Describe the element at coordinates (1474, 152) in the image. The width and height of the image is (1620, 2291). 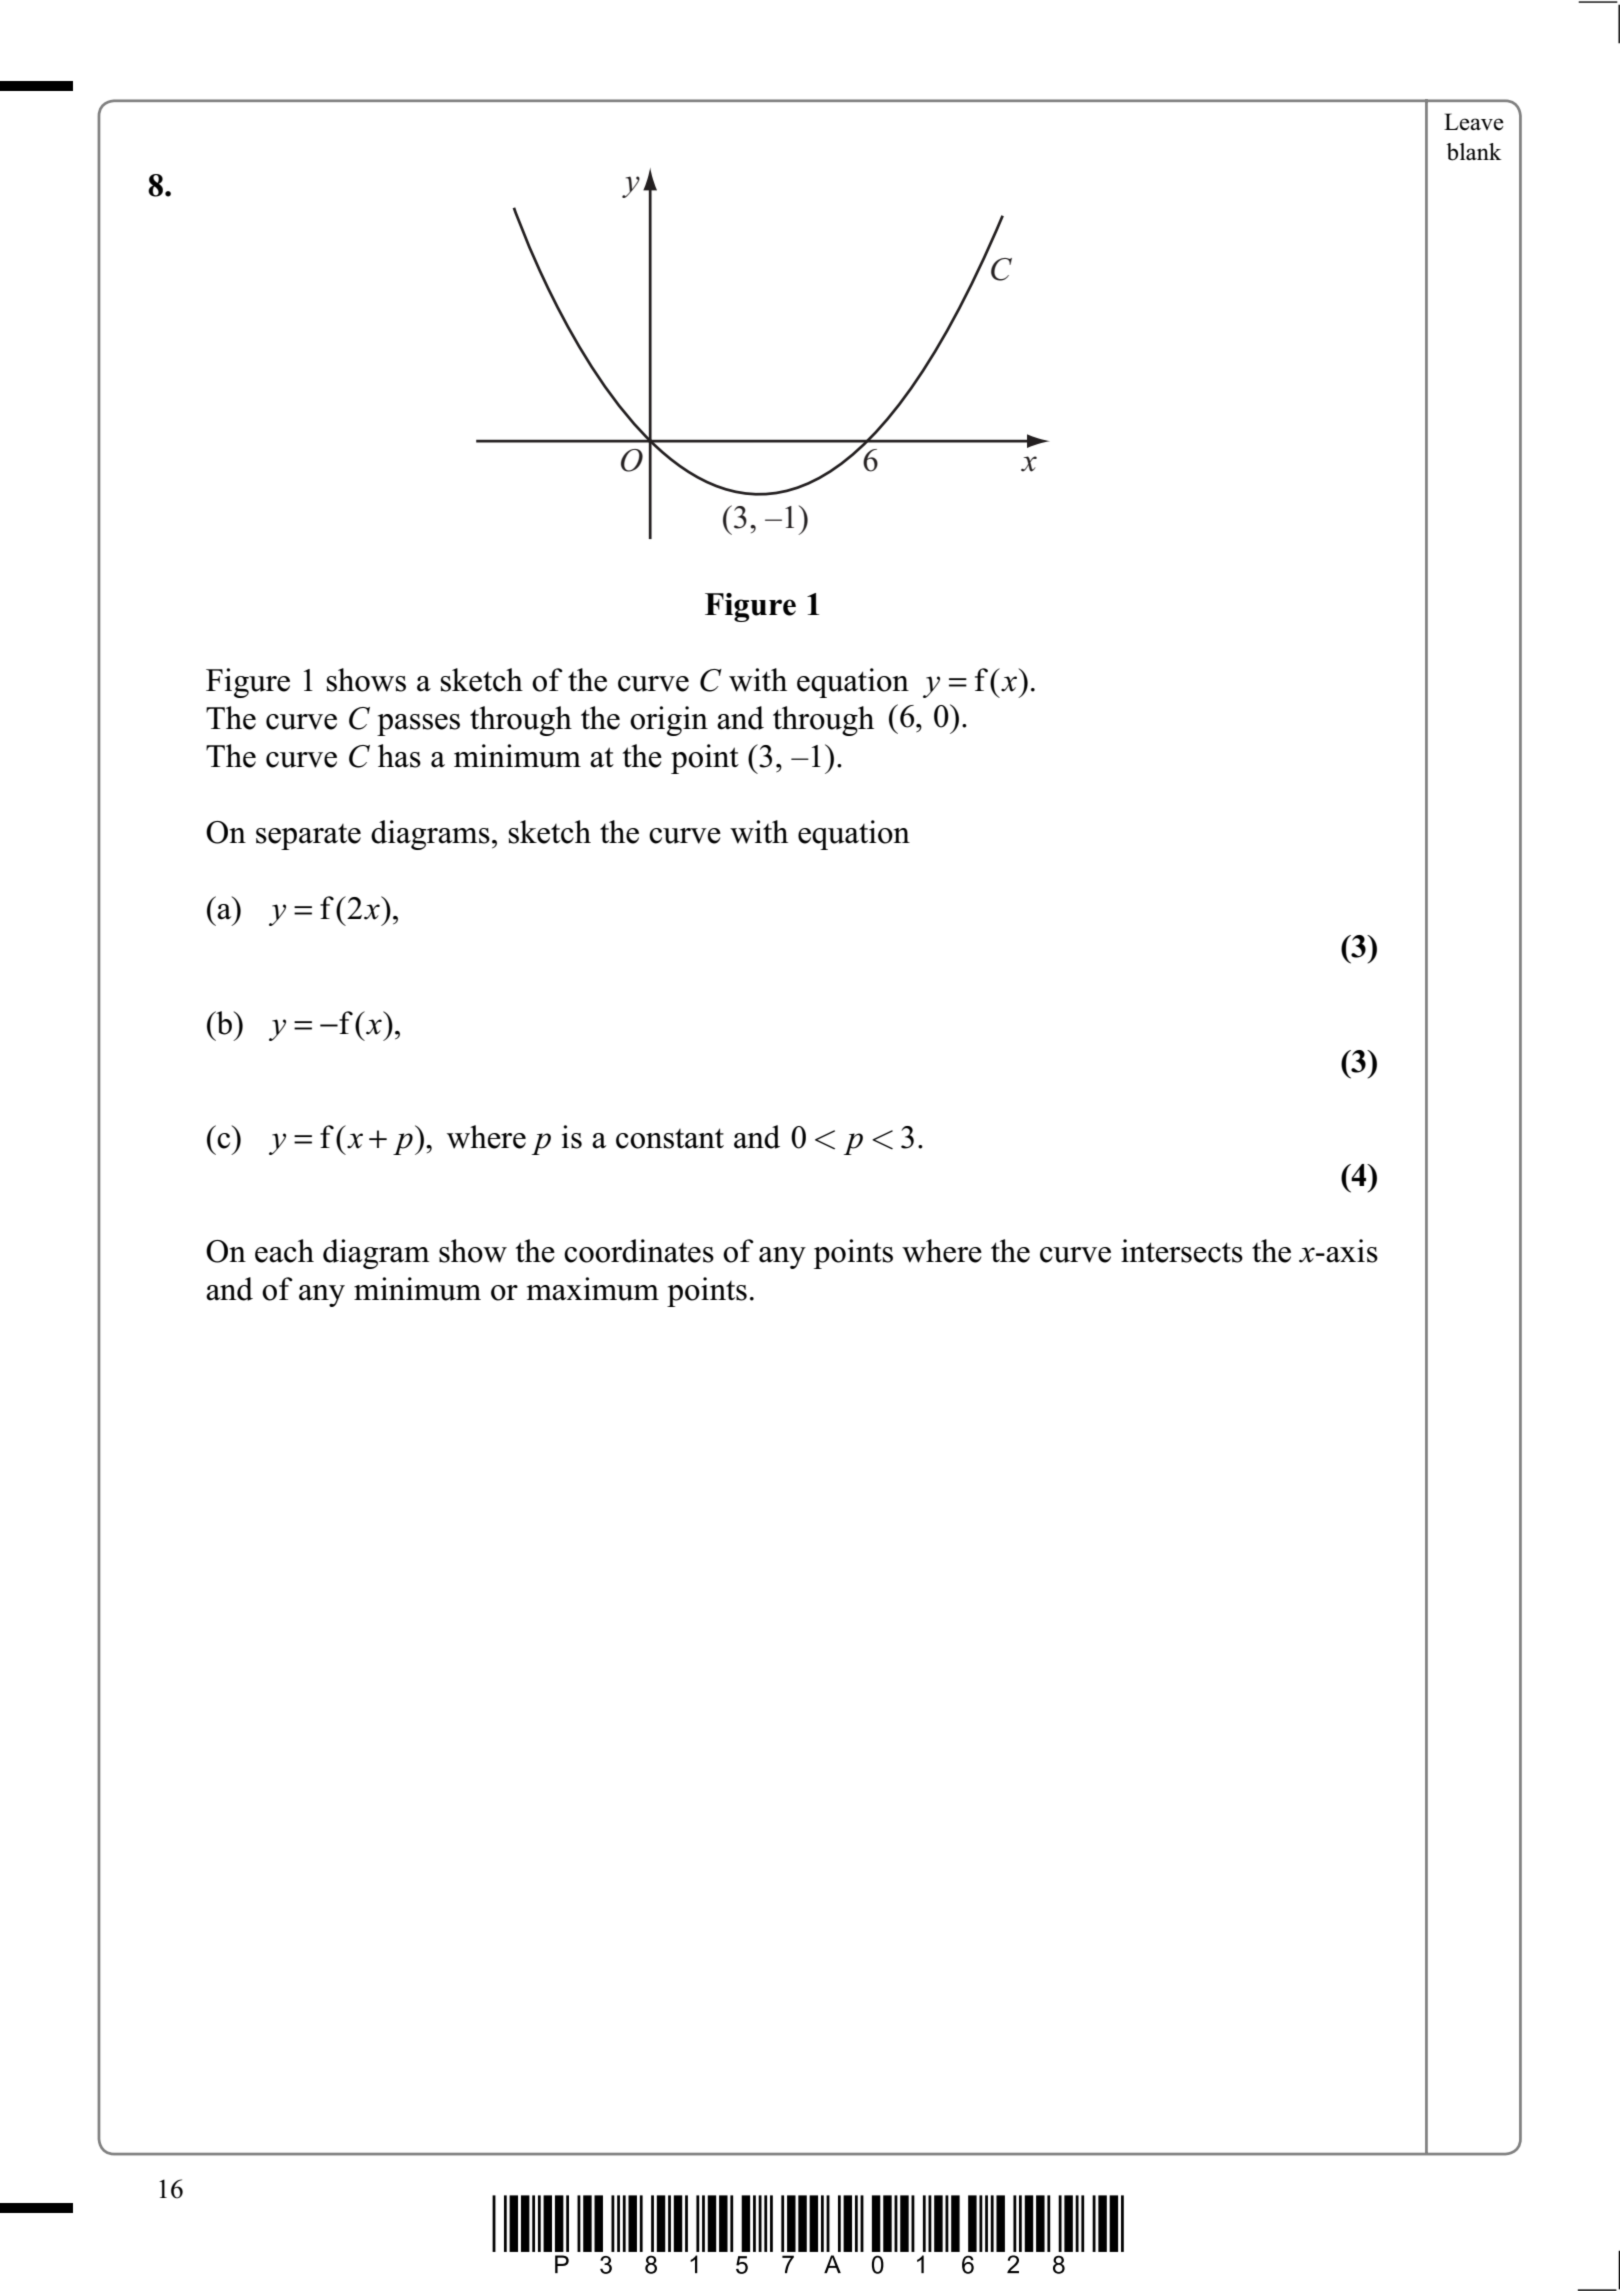
I see `blank` at that location.
